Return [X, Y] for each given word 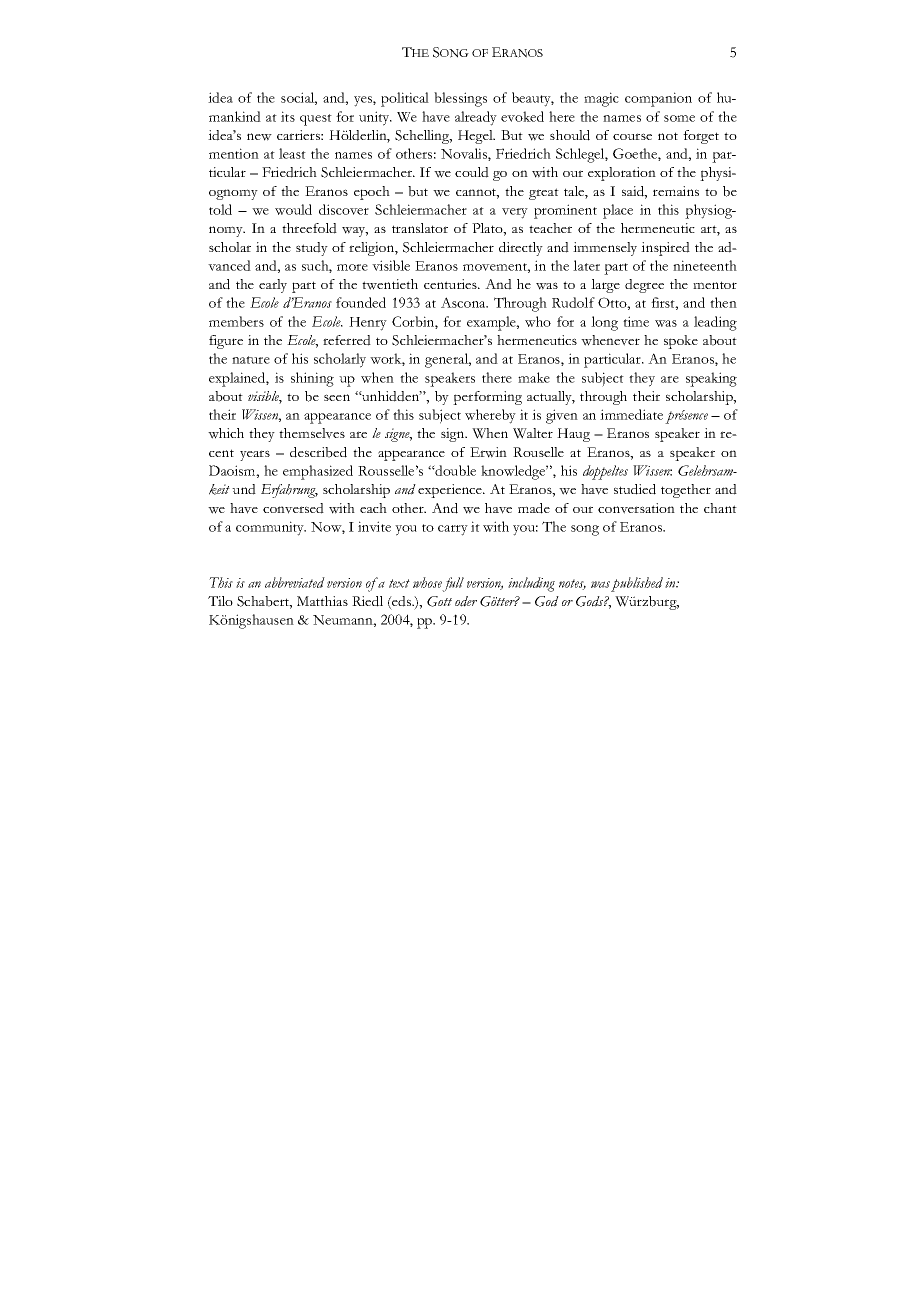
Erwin [488, 452]
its [288, 116]
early [273, 286]
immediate [631, 414]
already [476, 118]
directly [521, 249]
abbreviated [295, 582]
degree [644, 286]
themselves [312, 433]
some [679, 118]
